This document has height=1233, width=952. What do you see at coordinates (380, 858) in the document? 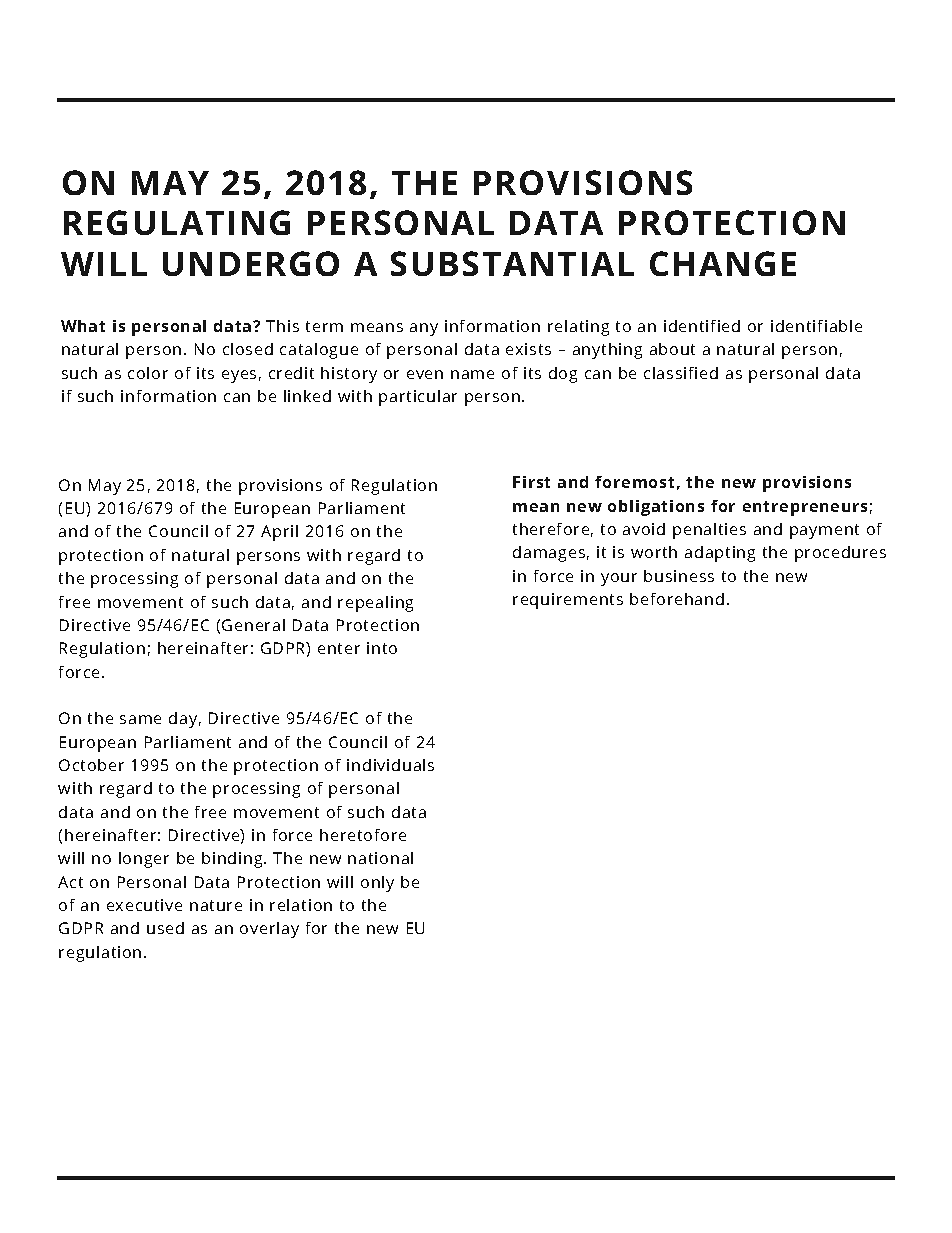
I see `national` at bounding box center [380, 858].
